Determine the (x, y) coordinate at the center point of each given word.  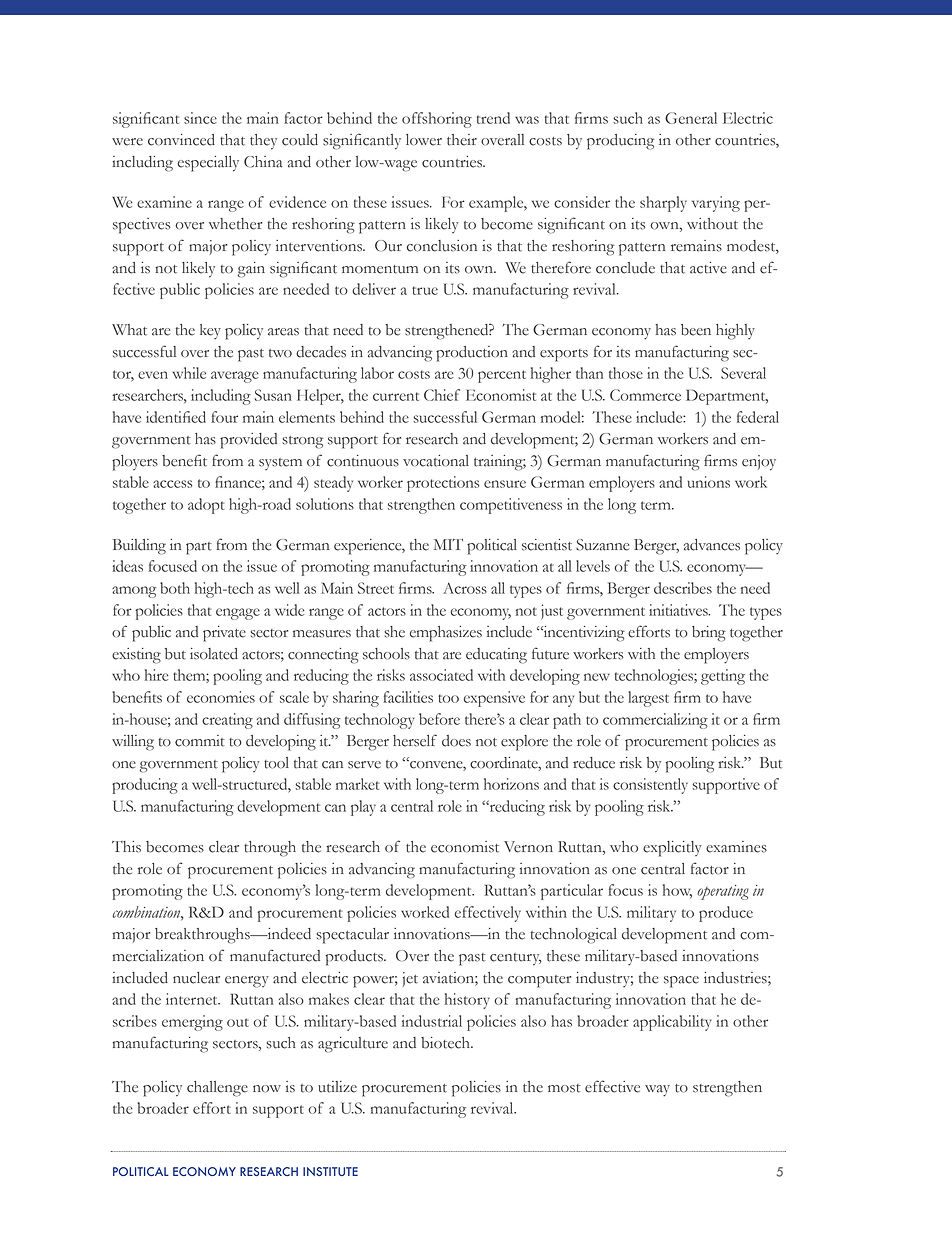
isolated (214, 654)
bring (709, 634)
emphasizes (446, 634)
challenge (217, 1089)
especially (208, 164)
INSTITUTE (330, 1171)
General (691, 118)
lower (424, 140)
